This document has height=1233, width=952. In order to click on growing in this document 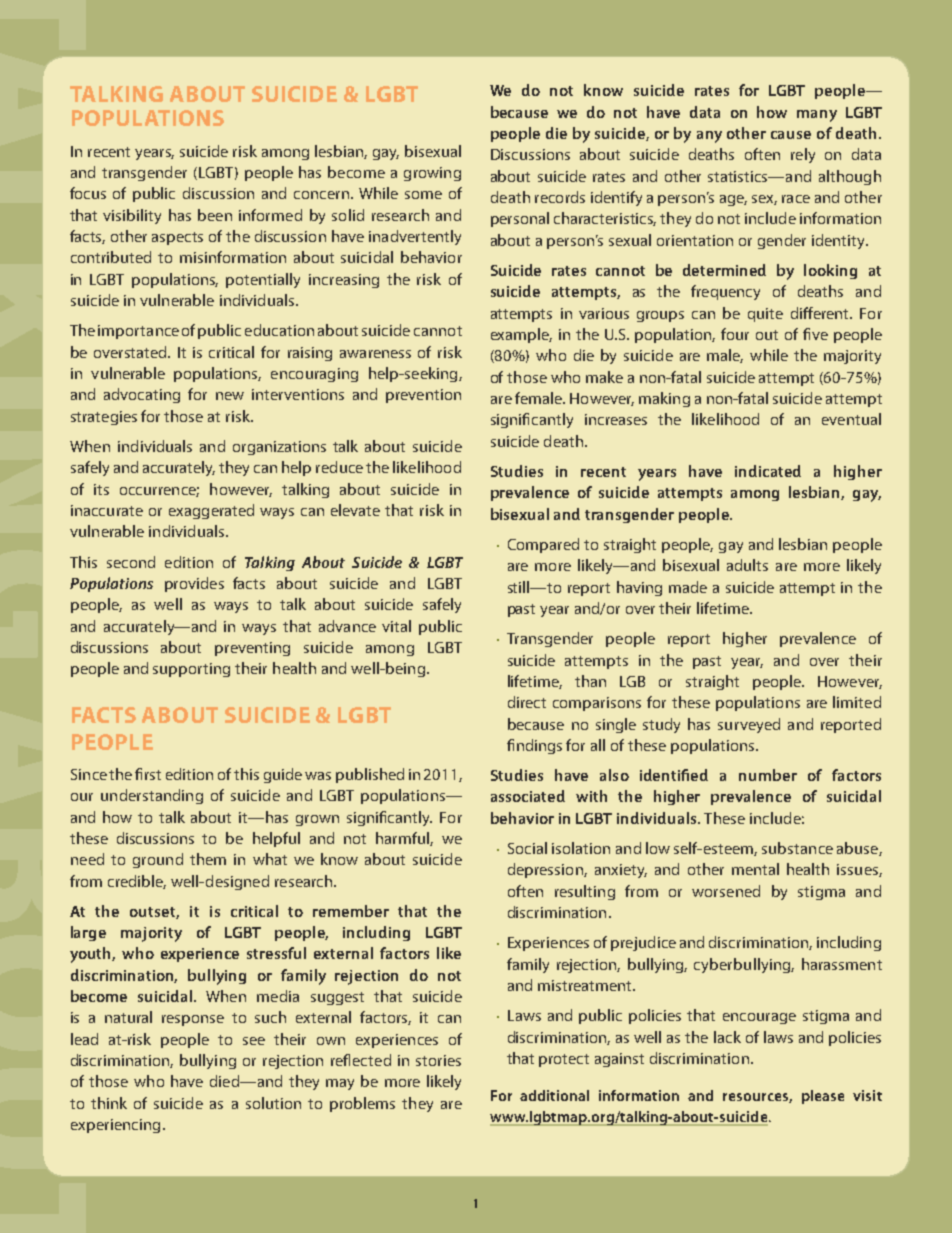, I will do `click(432, 174)`.
